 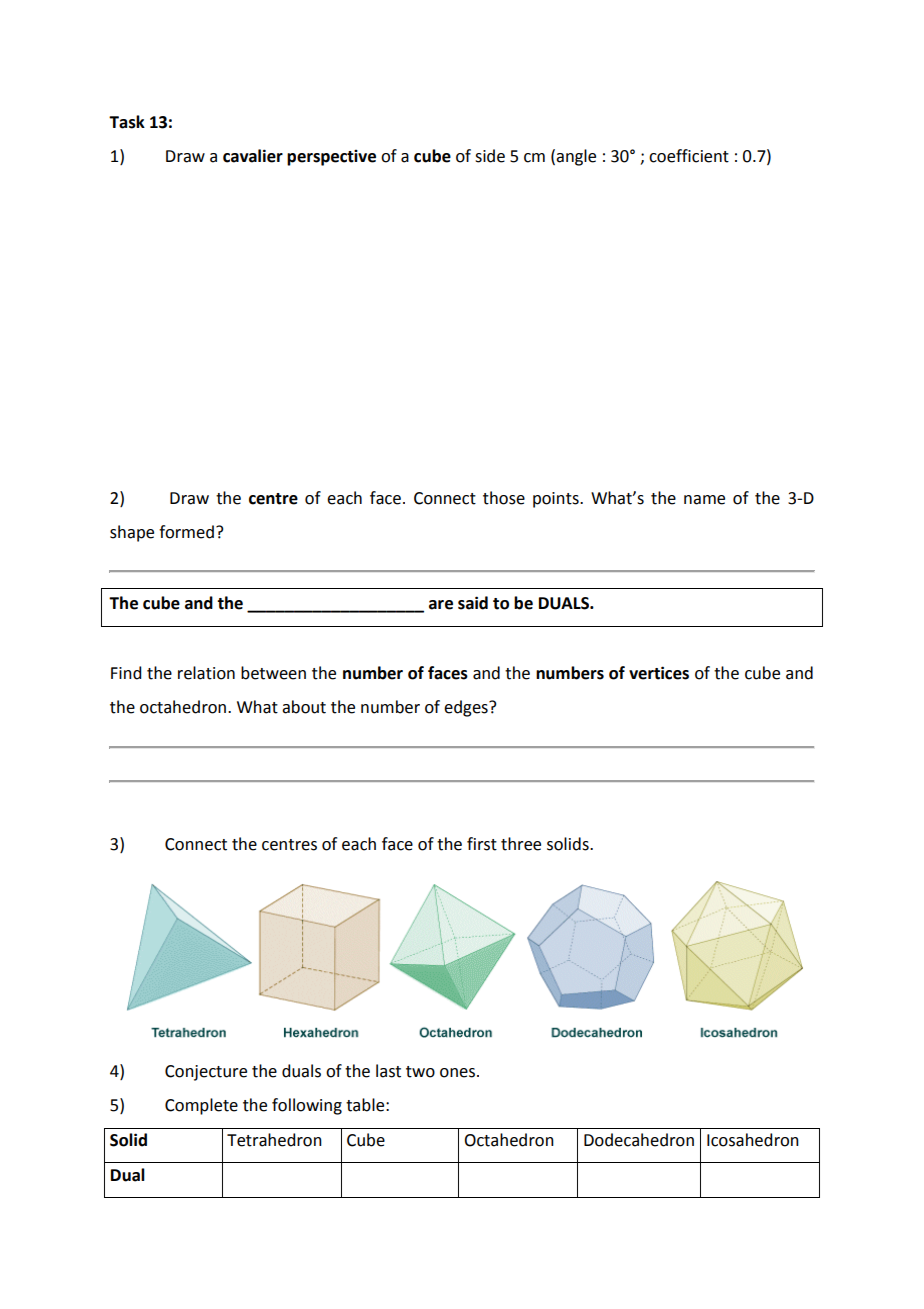 What do you see at coordinates (659, 673) in the screenshot?
I see `vertices` at bounding box center [659, 673].
